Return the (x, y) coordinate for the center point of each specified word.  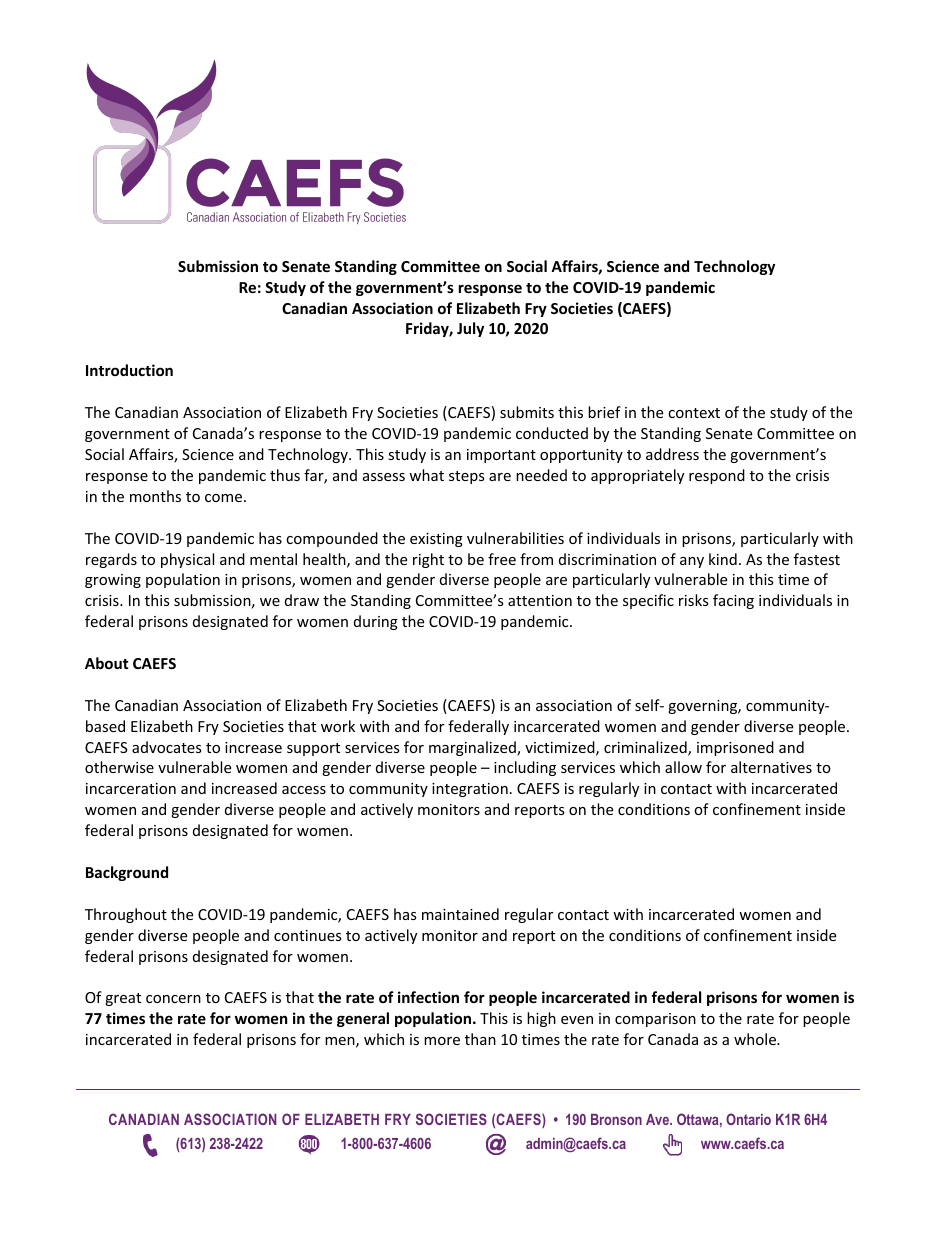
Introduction (129, 370)
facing (733, 601)
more (442, 1041)
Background (127, 873)
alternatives (771, 767)
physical (187, 560)
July (470, 329)
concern (173, 999)
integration (470, 790)
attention (540, 600)
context (694, 413)
